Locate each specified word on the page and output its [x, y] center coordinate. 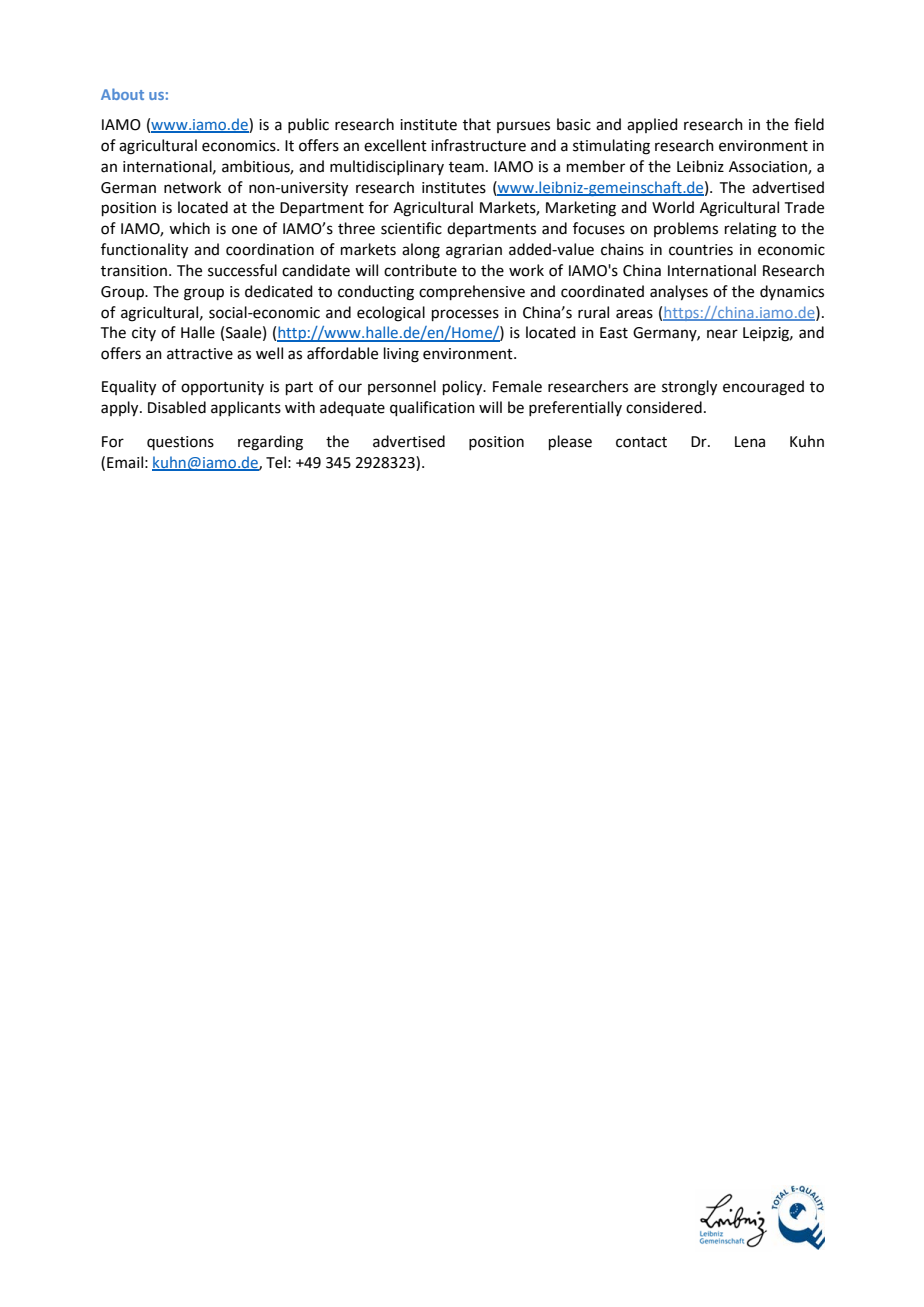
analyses [679, 293]
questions [180, 443]
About [122, 94]
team [466, 167]
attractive [200, 354]
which [189, 228]
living [401, 355]
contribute [420, 270]
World [673, 207]
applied [652, 125]
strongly [689, 388]
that [477, 124]
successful [242, 270]
